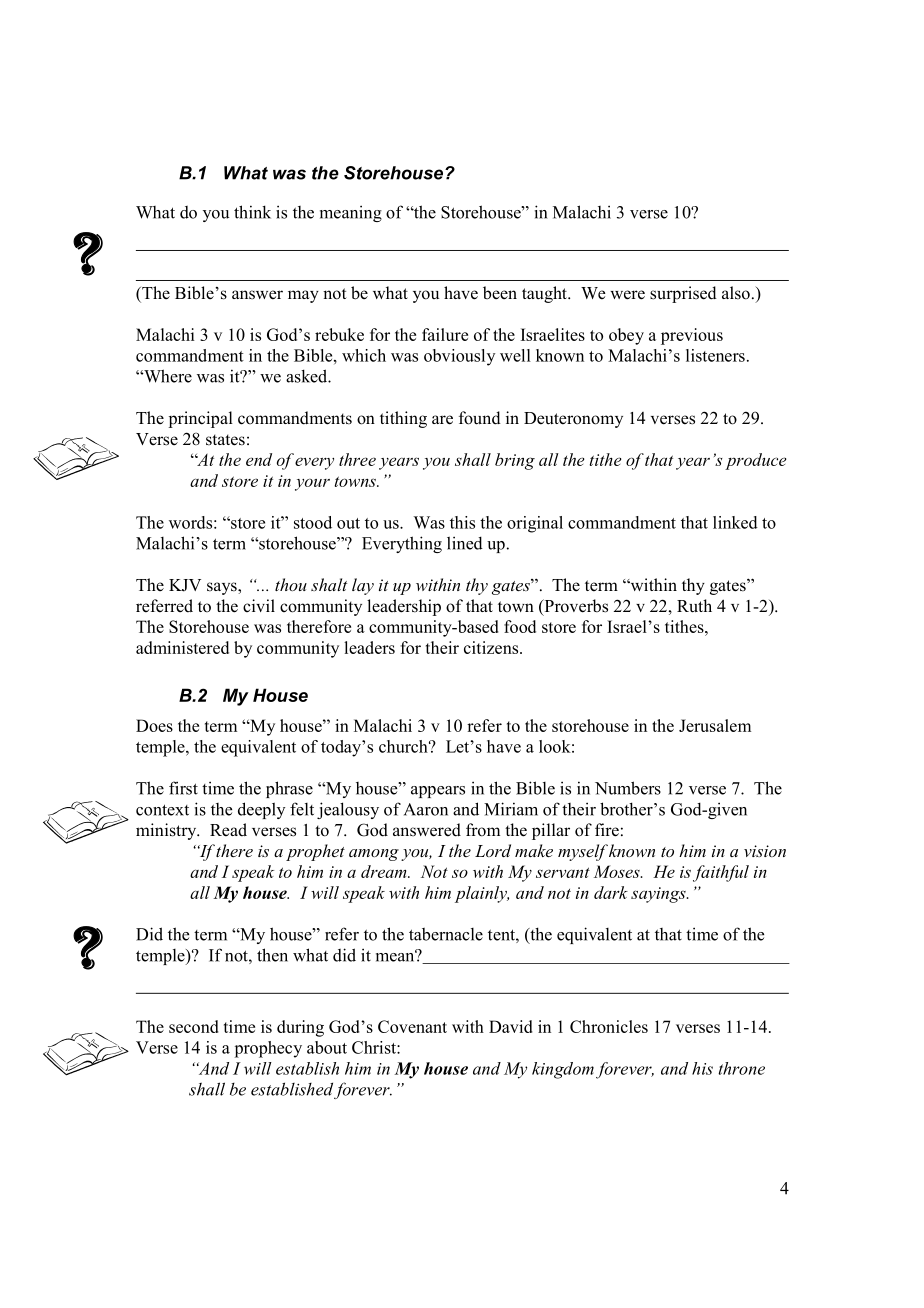  Describe the element at coordinates (715, 725) in the screenshot. I see `Jerusalem` at that location.
